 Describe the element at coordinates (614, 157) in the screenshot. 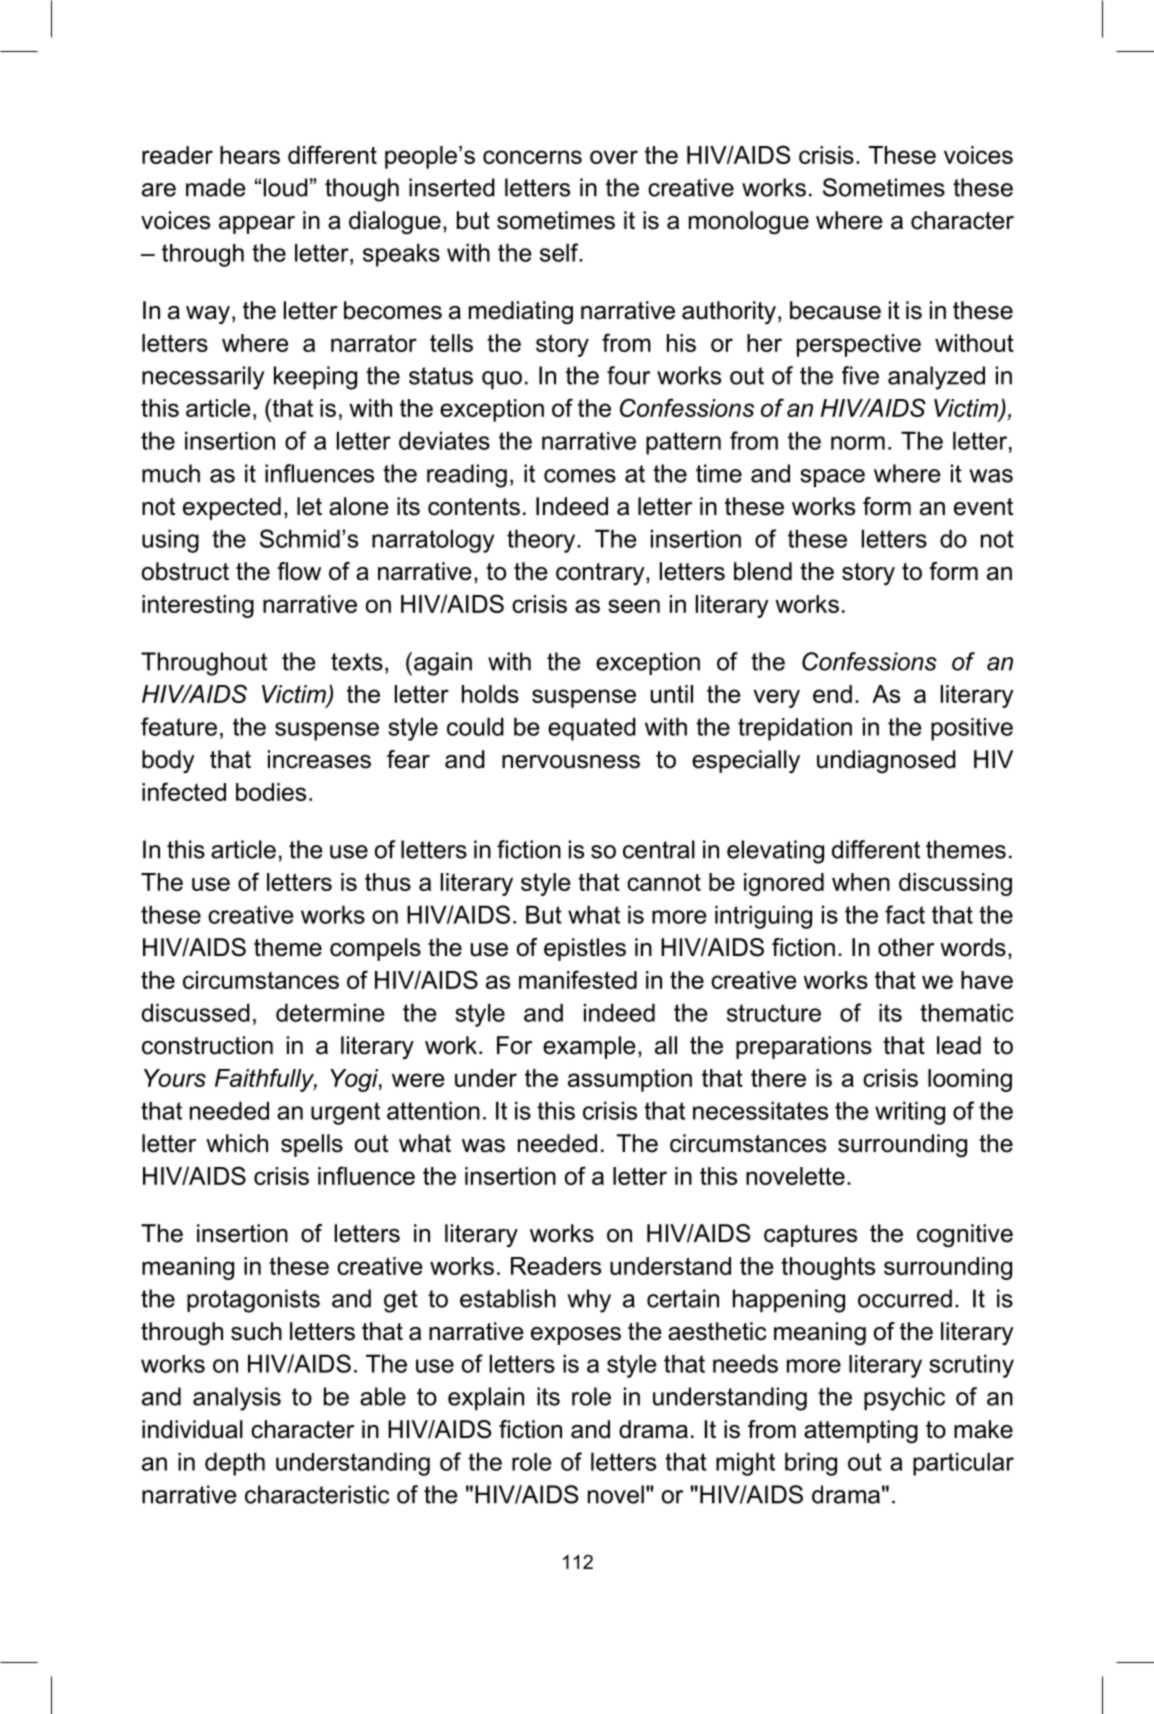

I see `over` at that location.
